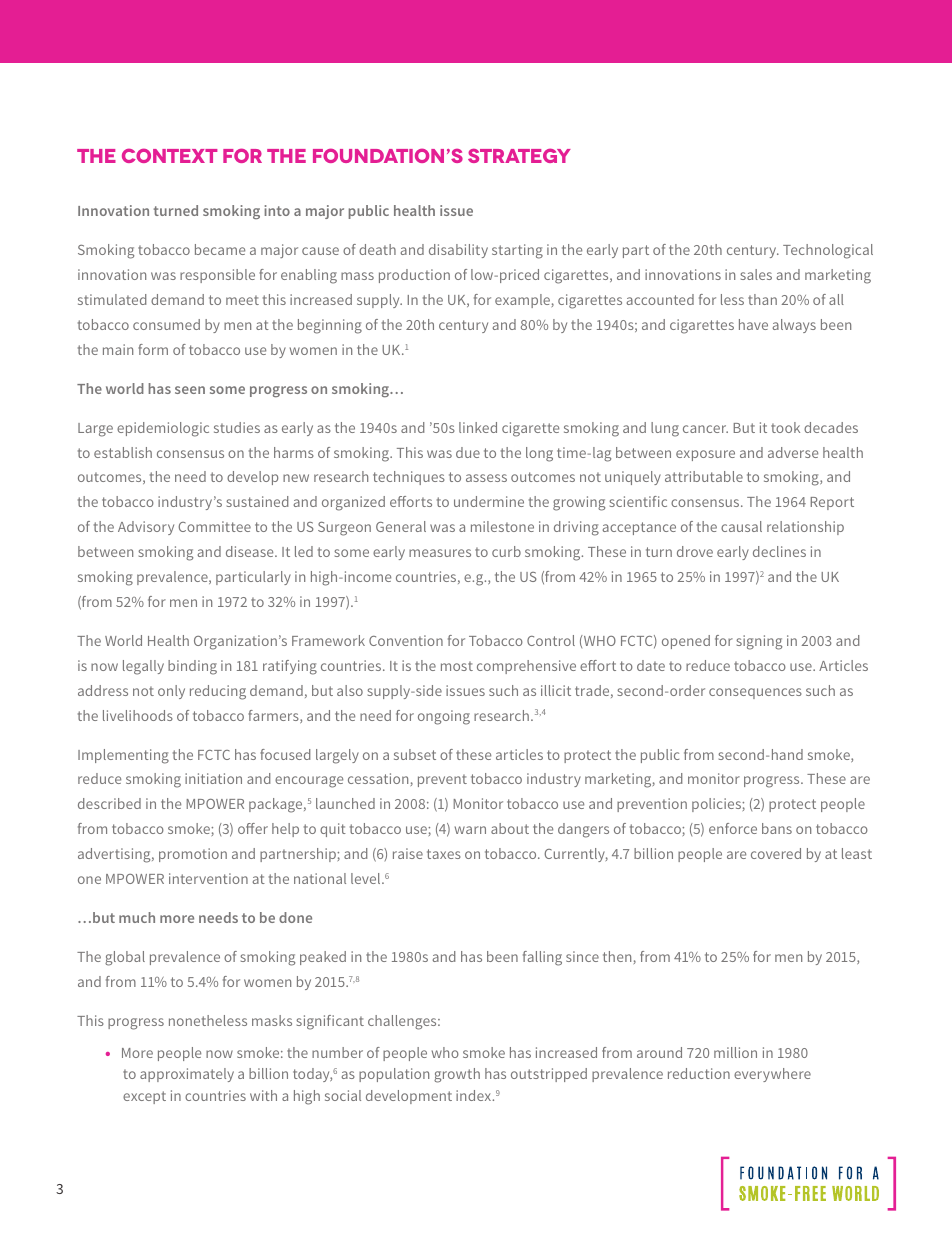 This screenshot has height=1233, width=952. What do you see at coordinates (772, 1075) in the screenshot?
I see `everywhere` at bounding box center [772, 1075].
